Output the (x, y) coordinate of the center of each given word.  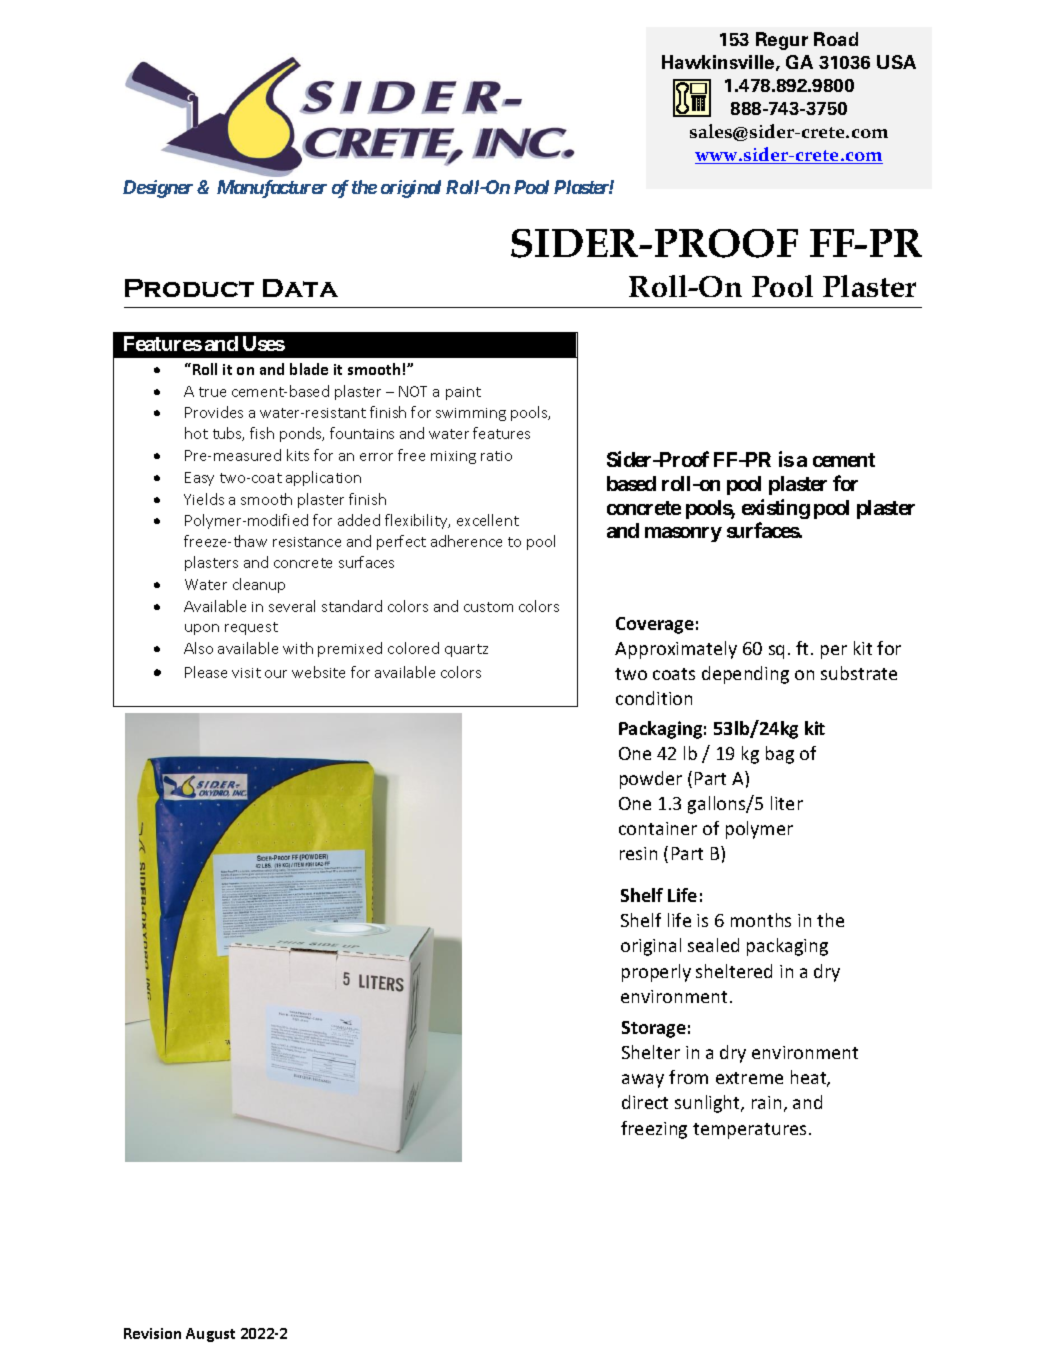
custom (488, 607)
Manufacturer (272, 189)
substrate (859, 673)
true (212, 392)
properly (656, 973)
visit (246, 673)
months (761, 920)
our (276, 674)
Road (836, 39)
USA (896, 62)
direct (645, 1102)
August (210, 1335)
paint (463, 393)
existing (776, 509)
